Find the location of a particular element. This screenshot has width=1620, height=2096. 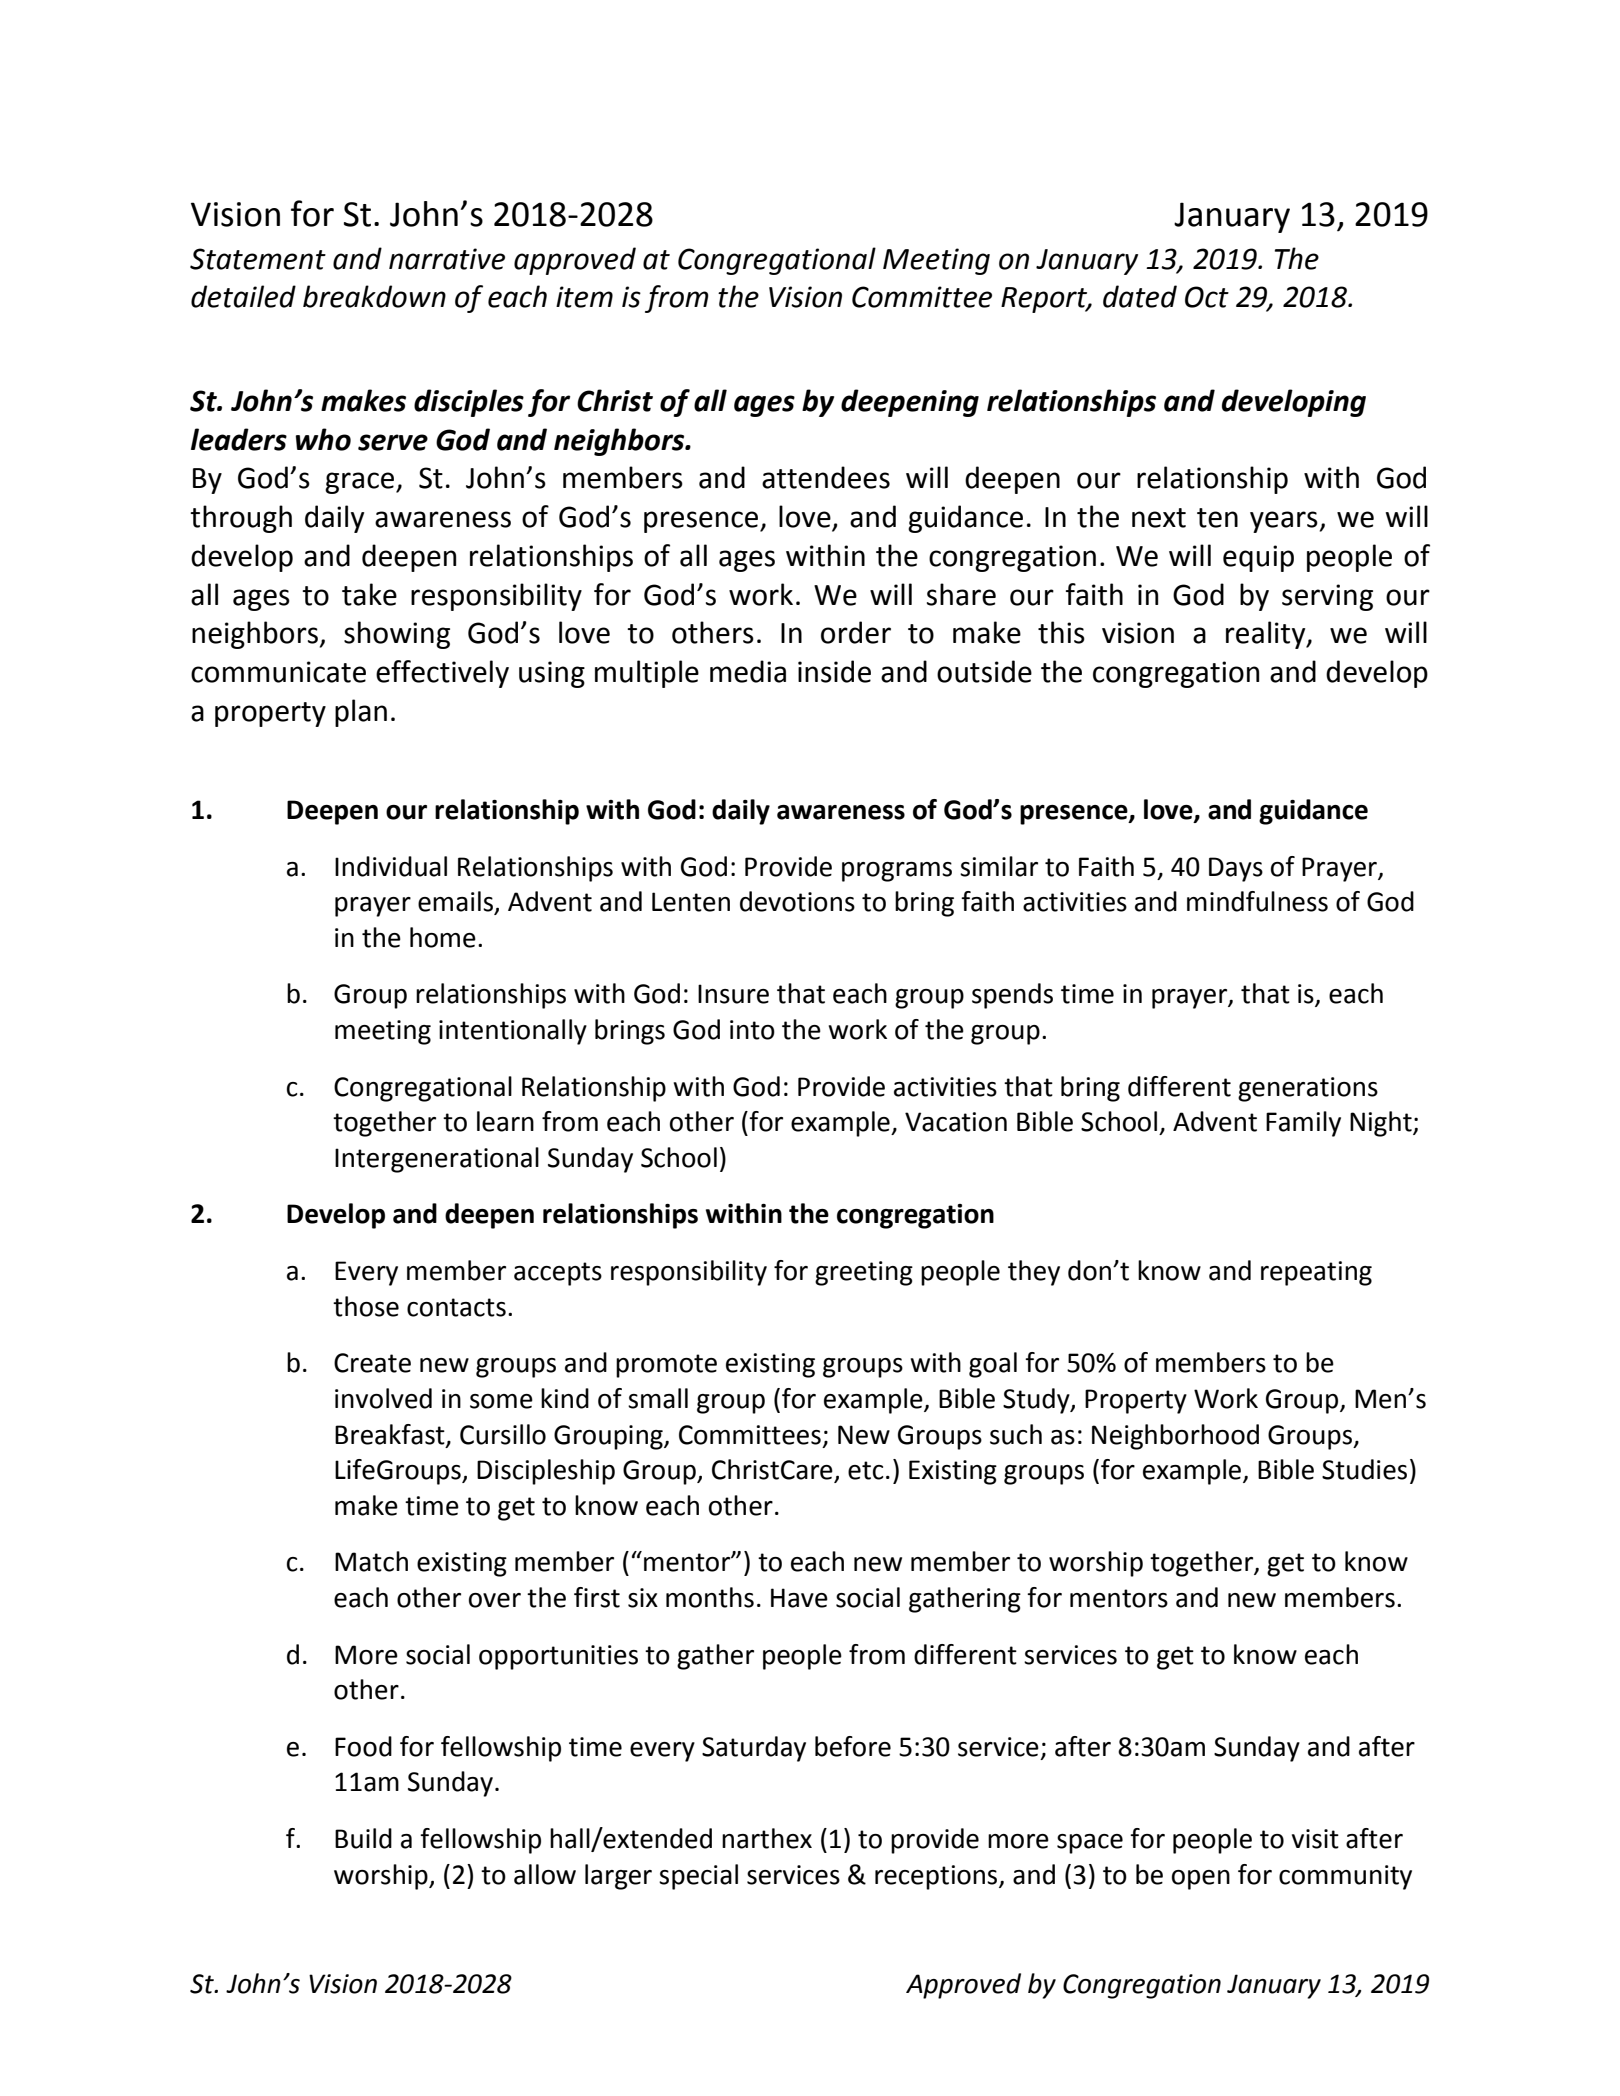

Build is located at coordinates (363, 1838).
